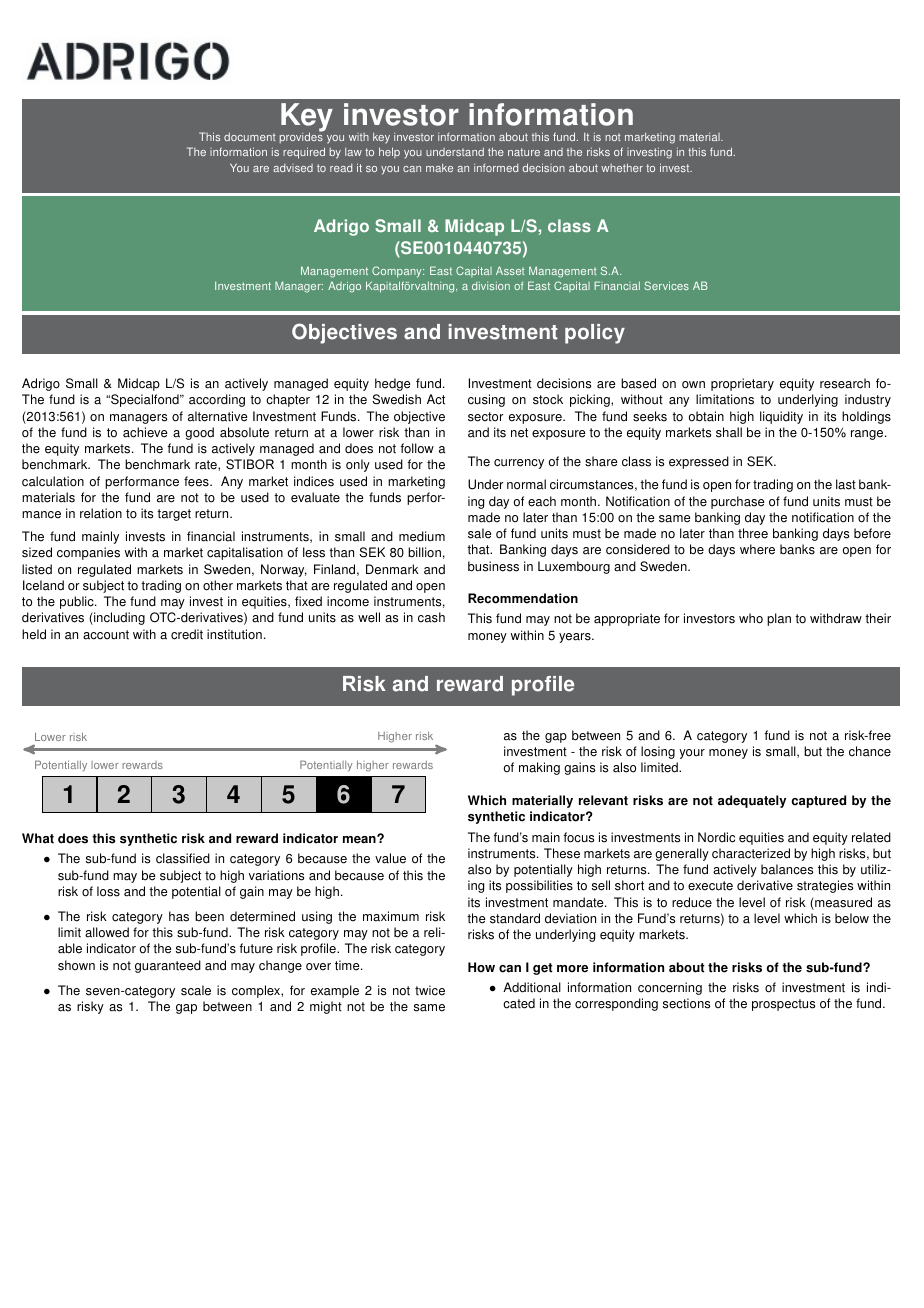  Describe the element at coordinates (757, 549) in the image. I see `where` at that location.
